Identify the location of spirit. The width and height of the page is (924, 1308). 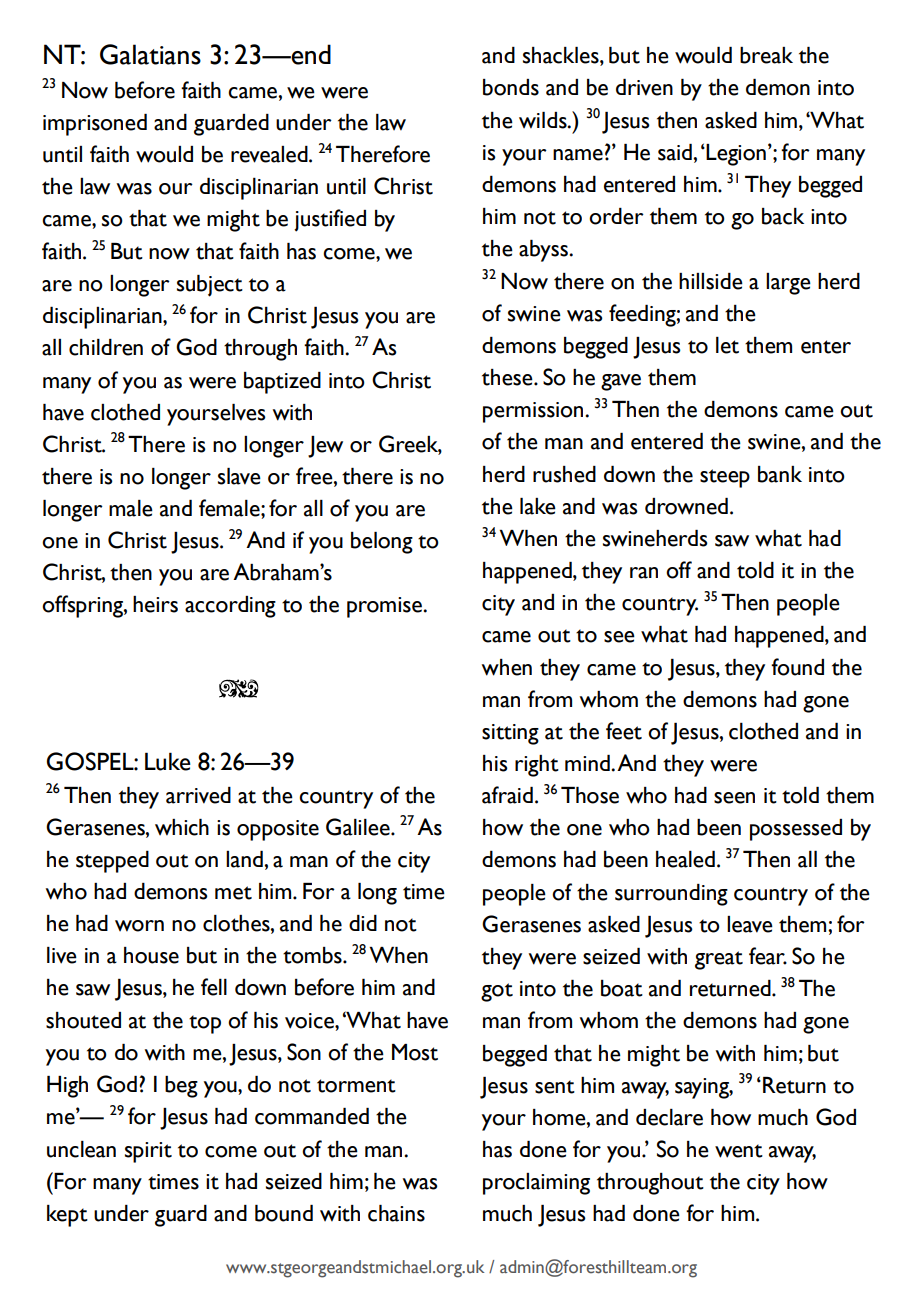
(148, 1152).
